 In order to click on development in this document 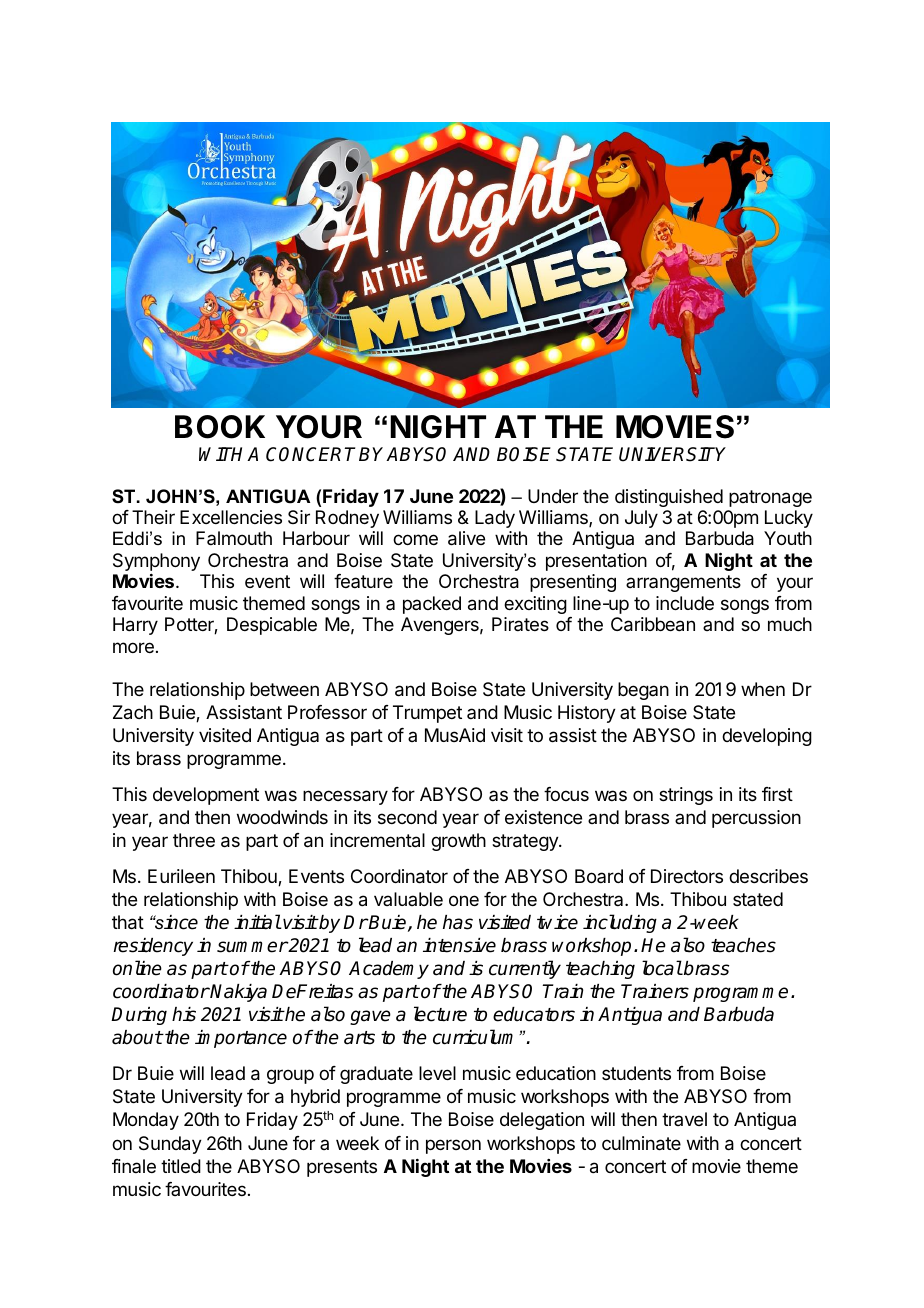, I will do `click(206, 796)`.
